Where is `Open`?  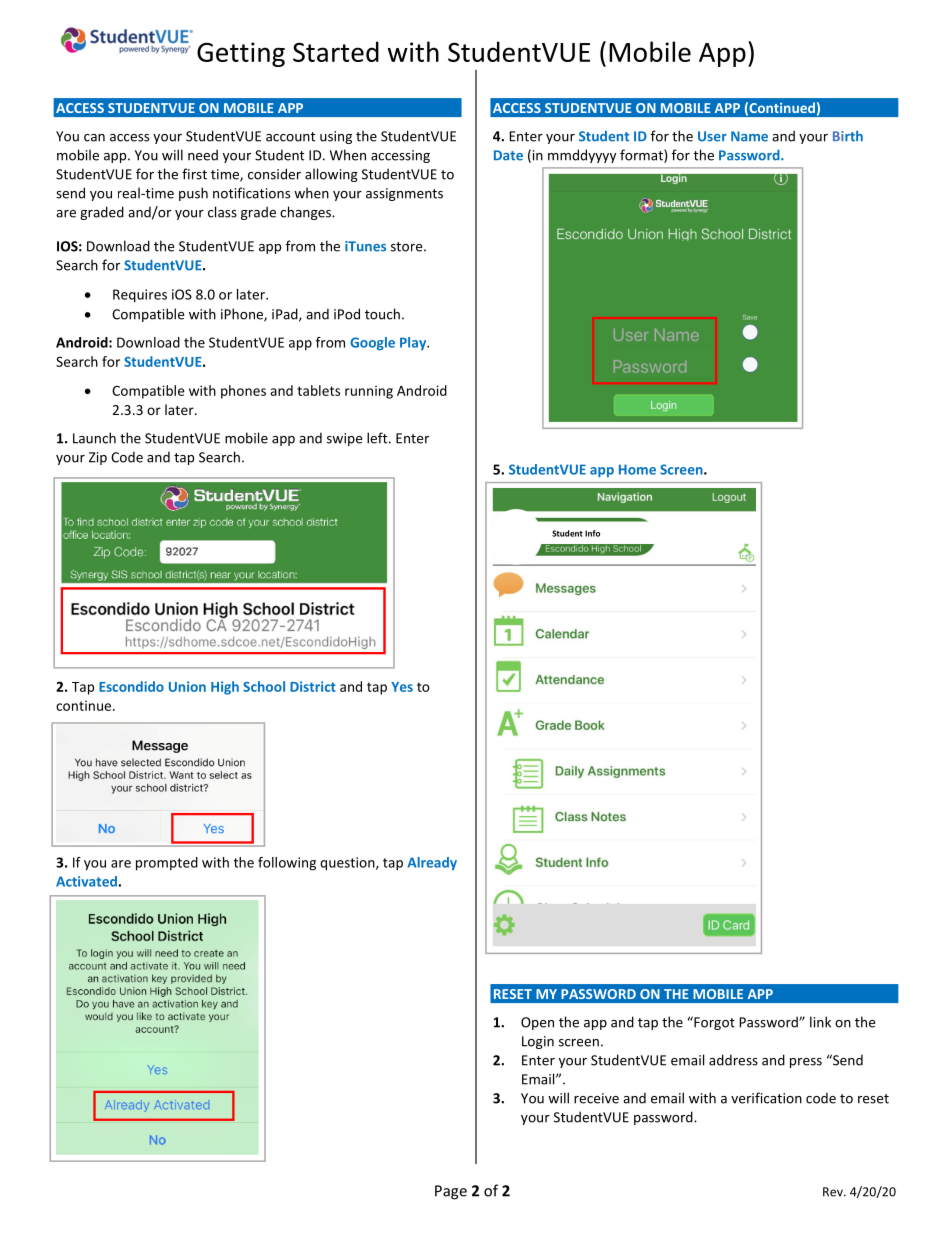
Open is located at coordinates (537, 1023).
